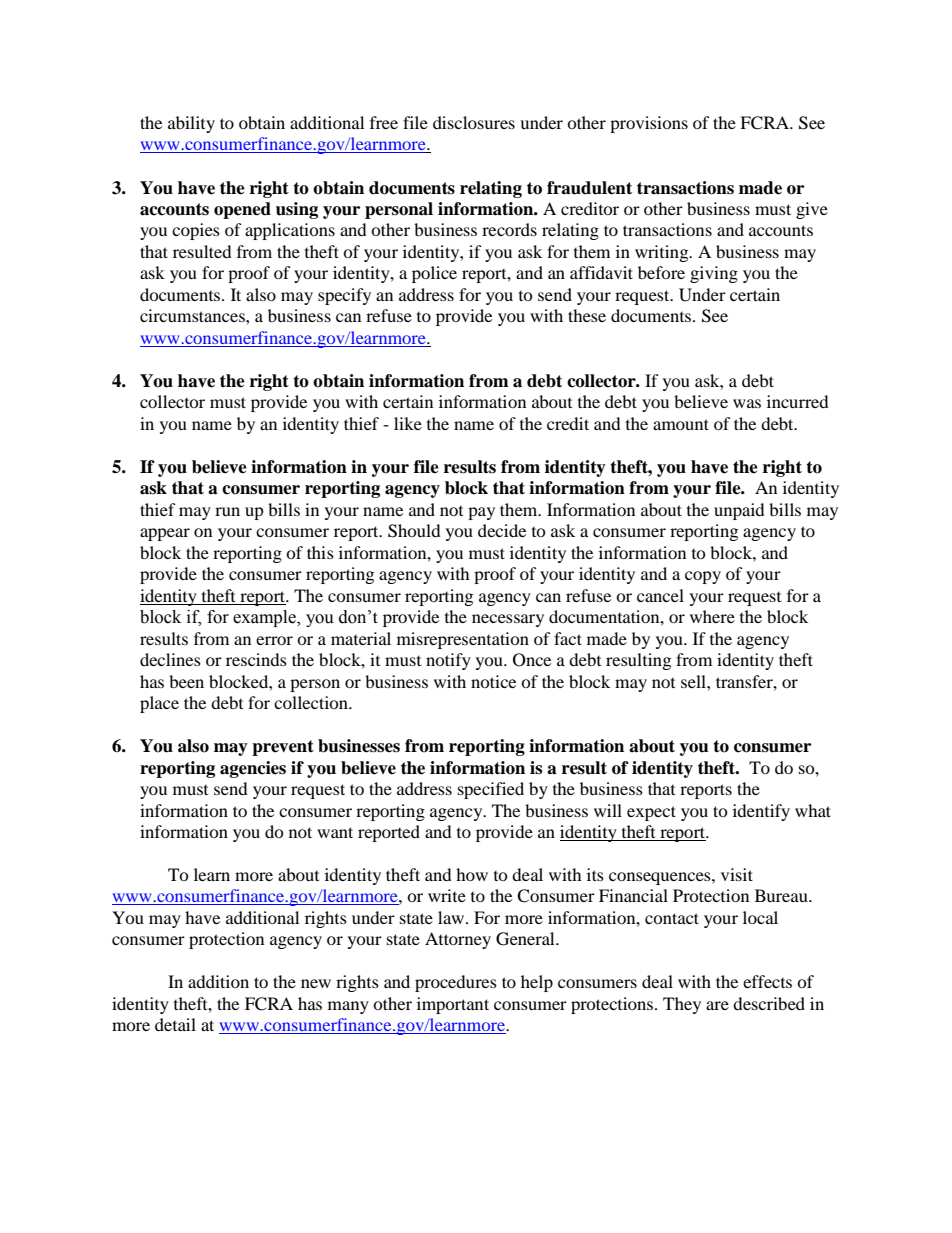  What do you see at coordinates (191, 124) in the document?
I see `ability` at bounding box center [191, 124].
